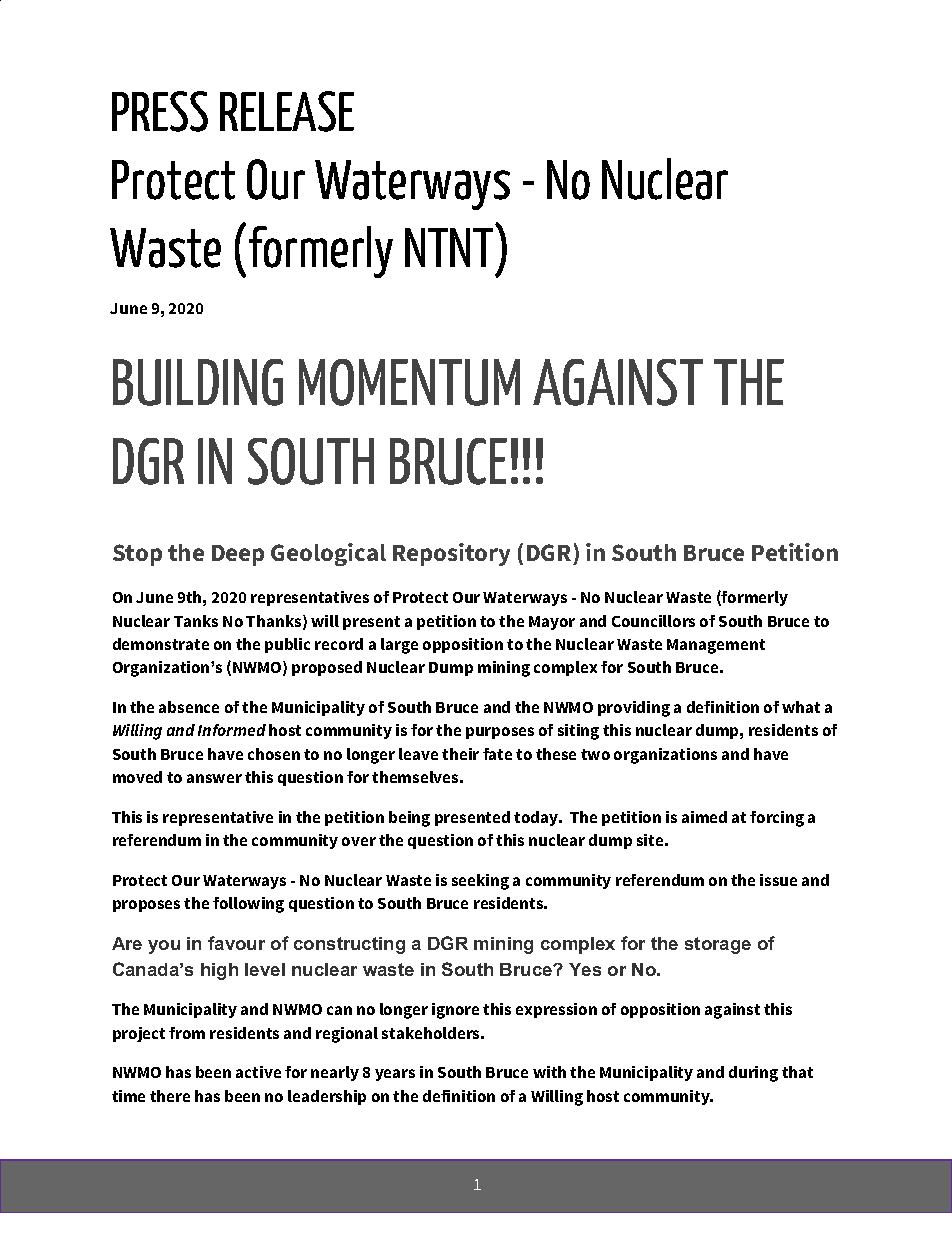  Describe the element at coordinates (232, 730) in the screenshot. I see `Informed` at that location.
